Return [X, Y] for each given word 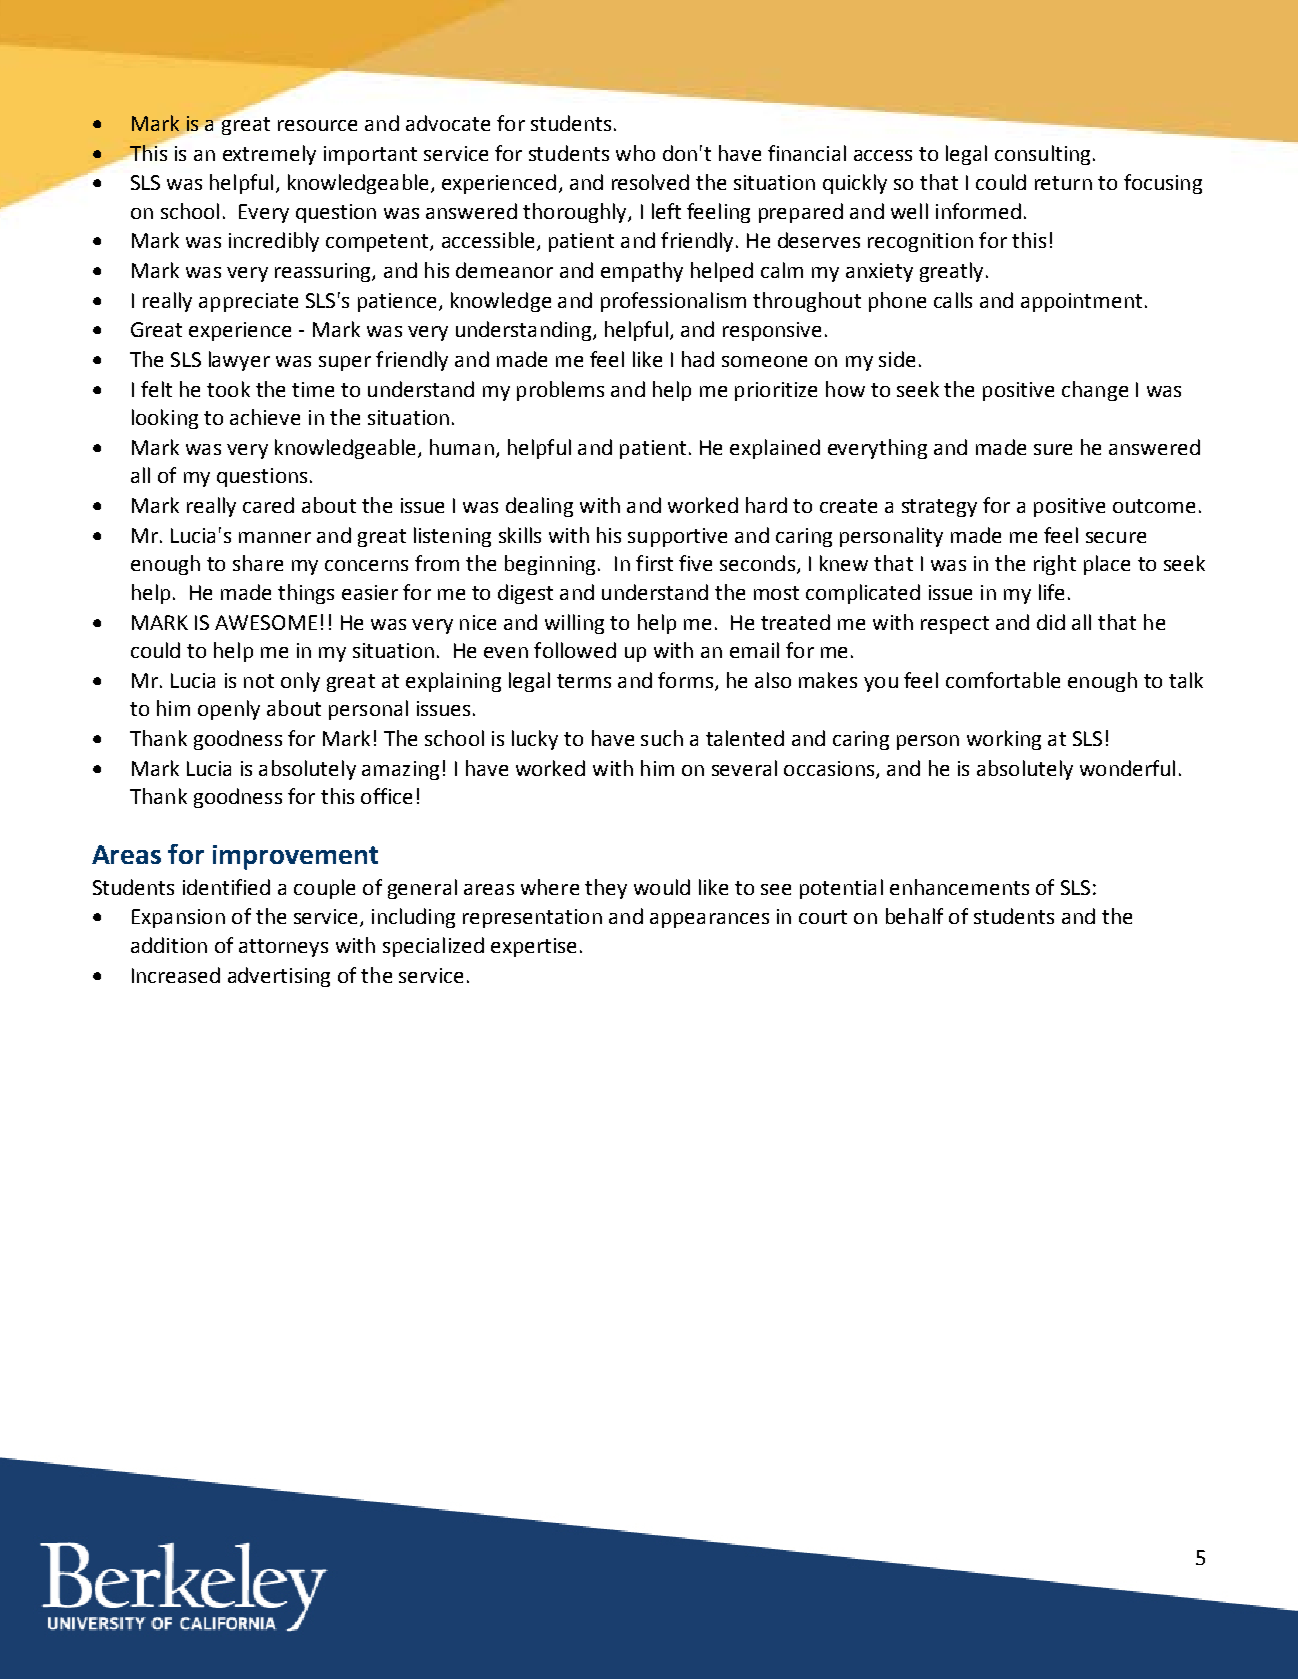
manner [275, 537]
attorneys [283, 948]
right [1055, 565]
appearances [709, 920]
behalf [914, 916]
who [635, 153]
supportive [677, 537]
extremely [269, 155]
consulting [1042, 155]
